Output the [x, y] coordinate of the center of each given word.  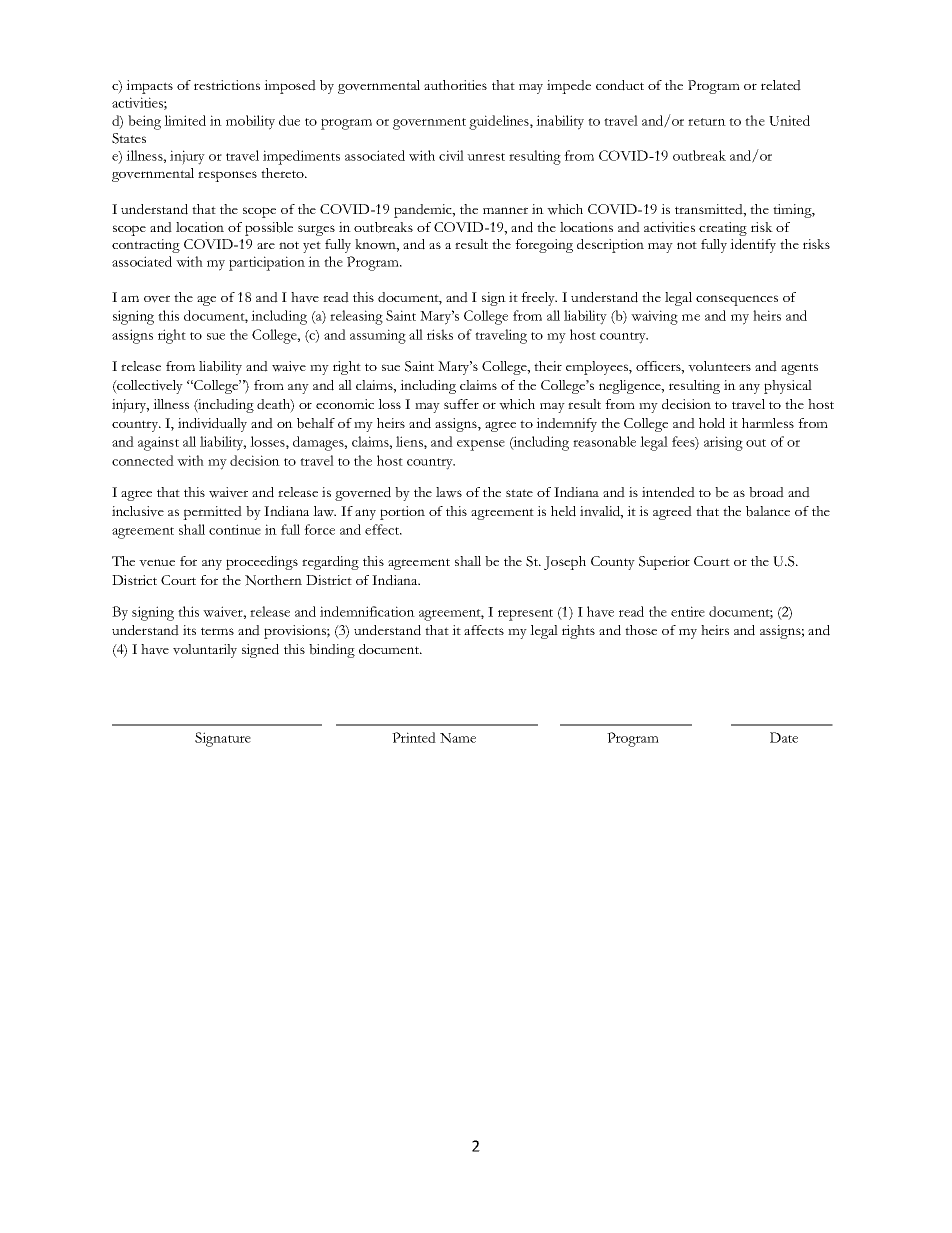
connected [143, 460]
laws [449, 492]
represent [525, 615]
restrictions [227, 85]
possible [269, 229]
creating [723, 229]
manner [505, 210]
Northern [273, 580]
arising [723, 443]
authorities [455, 85]
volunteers [719, 366]
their [548, 366]
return [707, 122]
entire [688, 611]
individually [212, 425]
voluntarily [205, 651]
